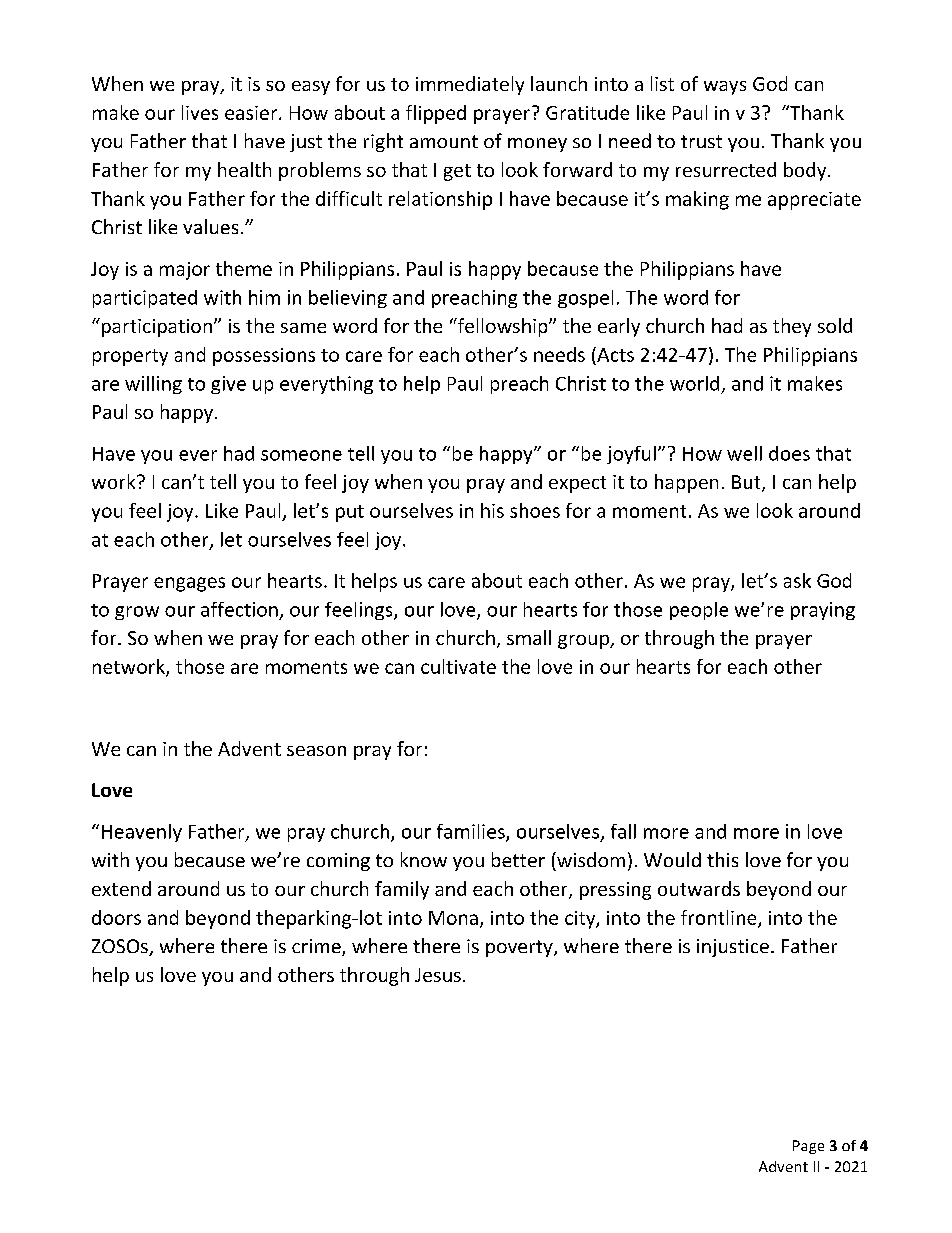 Image resolution: width=952 pixels, height=1233 pixels. What do you see at coordinates (453, 918) in the page?
I see `Mona` at bounding box center [453, 918].
